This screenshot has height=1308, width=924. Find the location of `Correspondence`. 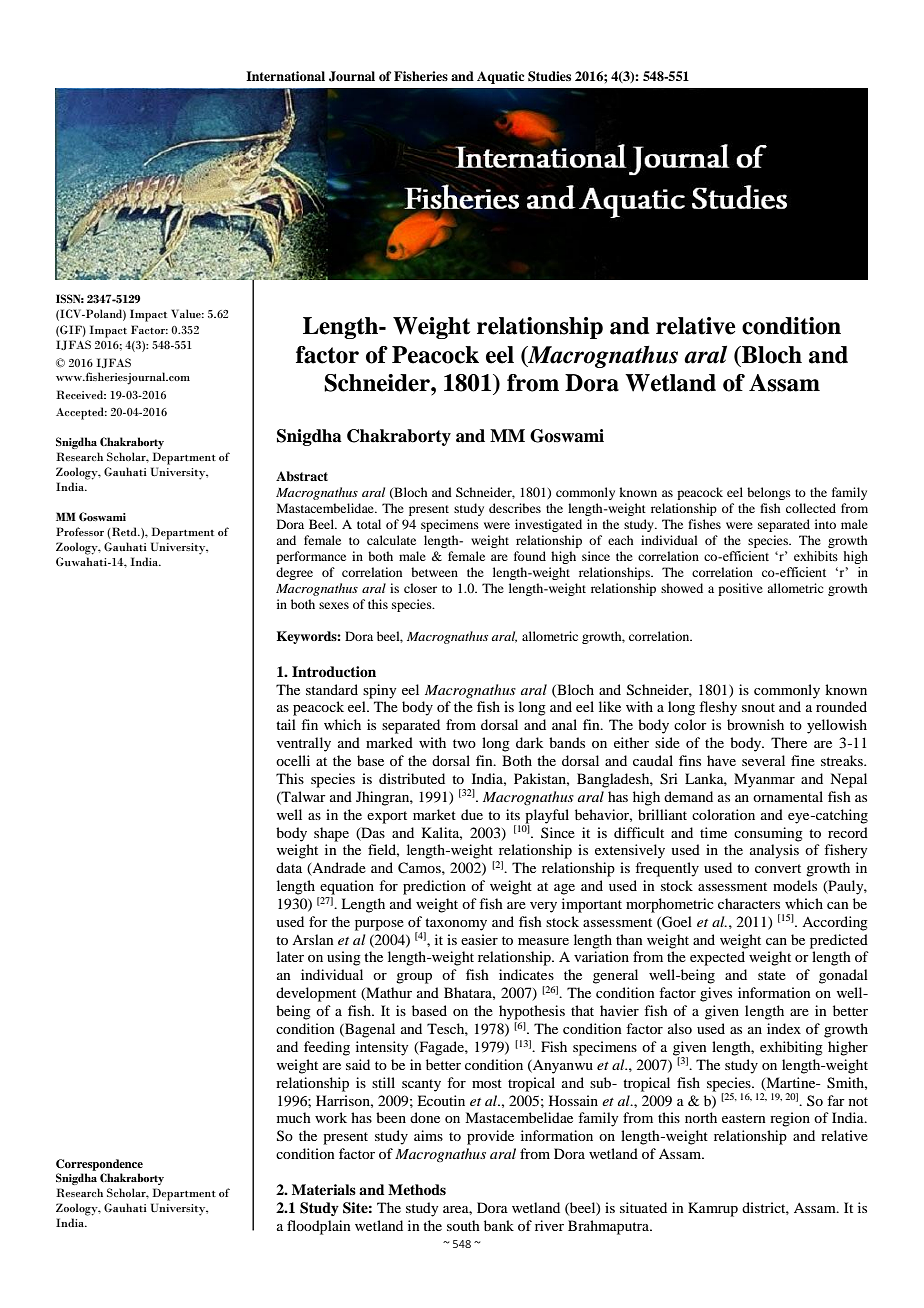

Correspondence is located at coordinates (99, 1165).
